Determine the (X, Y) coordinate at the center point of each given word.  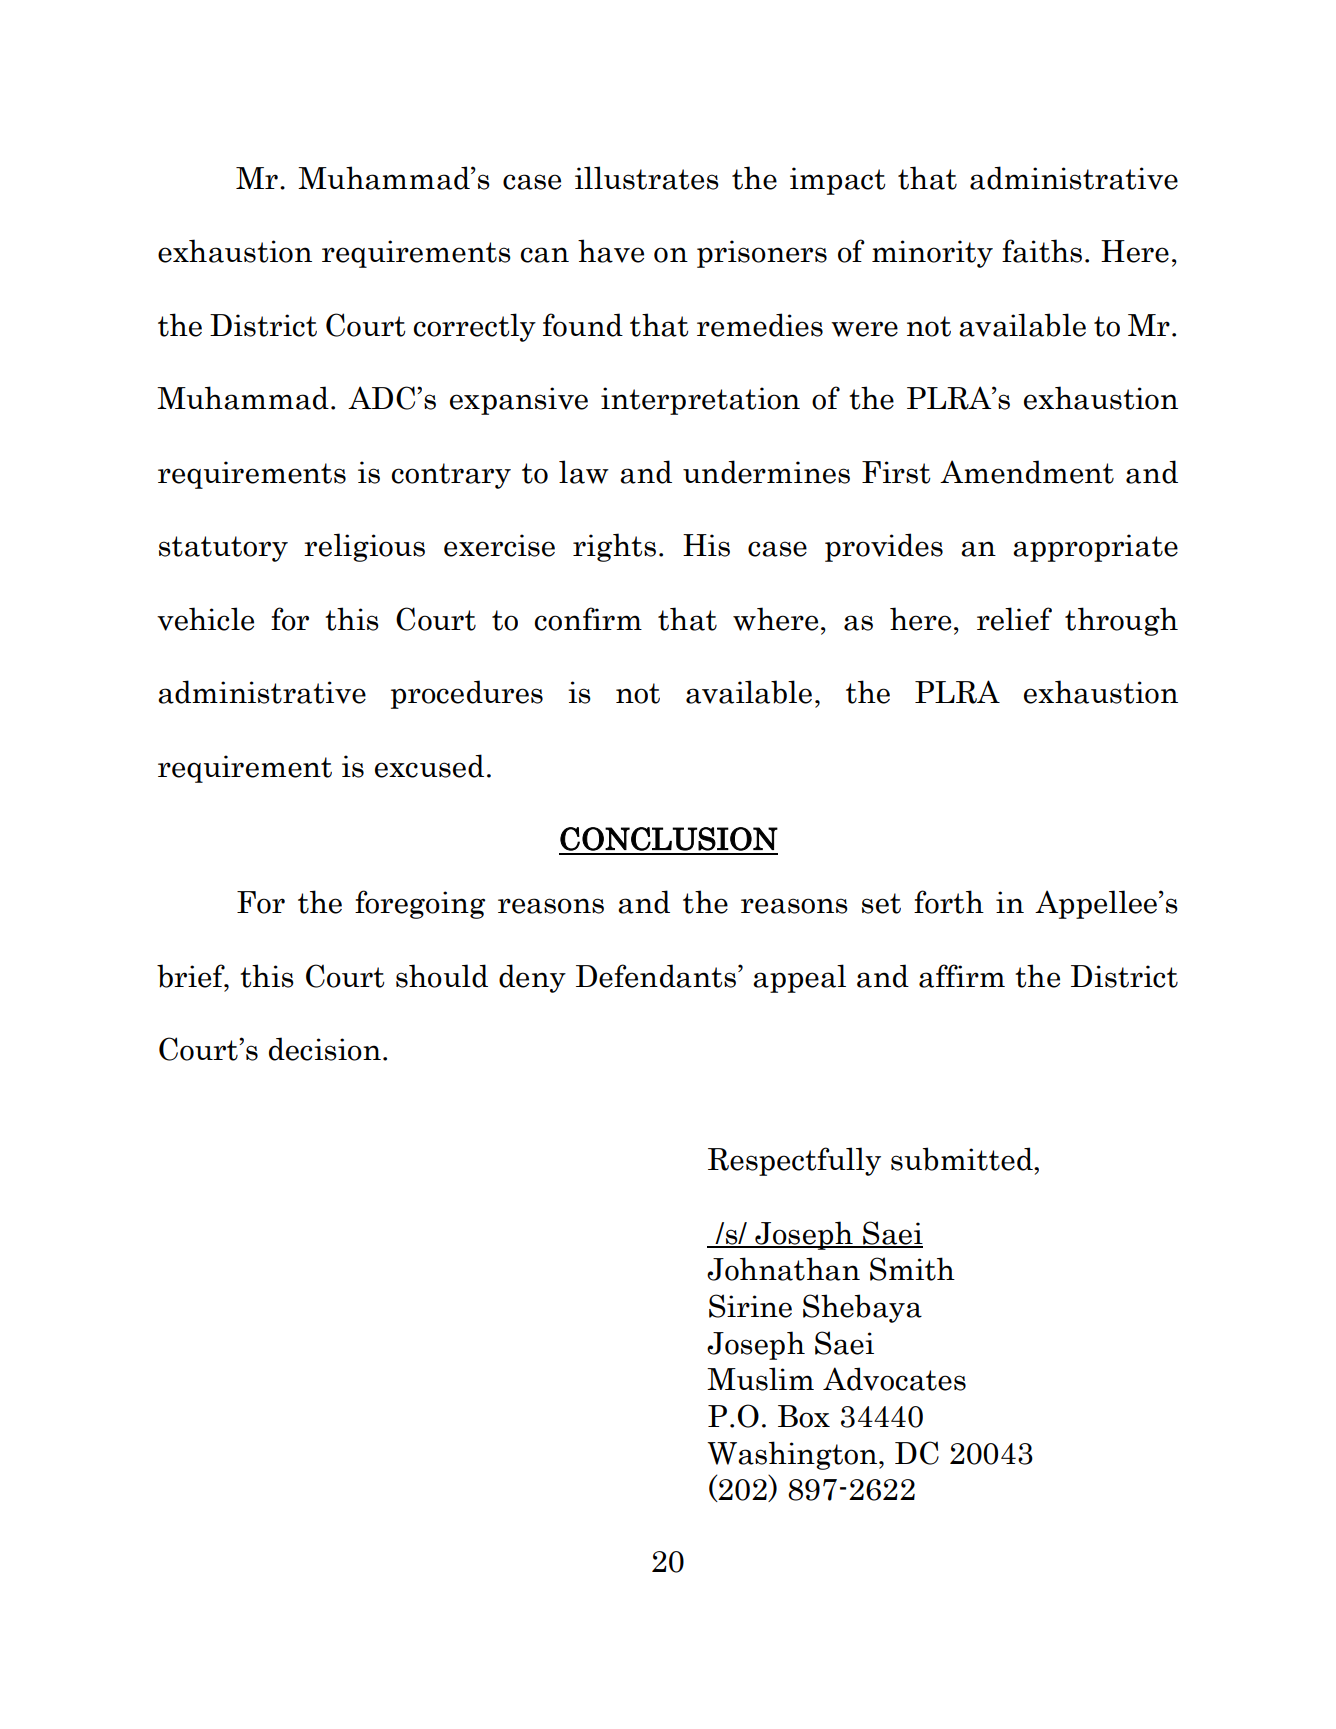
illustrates (647, 178)
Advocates (894, 1379)
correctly (474, 327)
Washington (792, 1455)
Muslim (760, 1379)
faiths (1042, 251)
